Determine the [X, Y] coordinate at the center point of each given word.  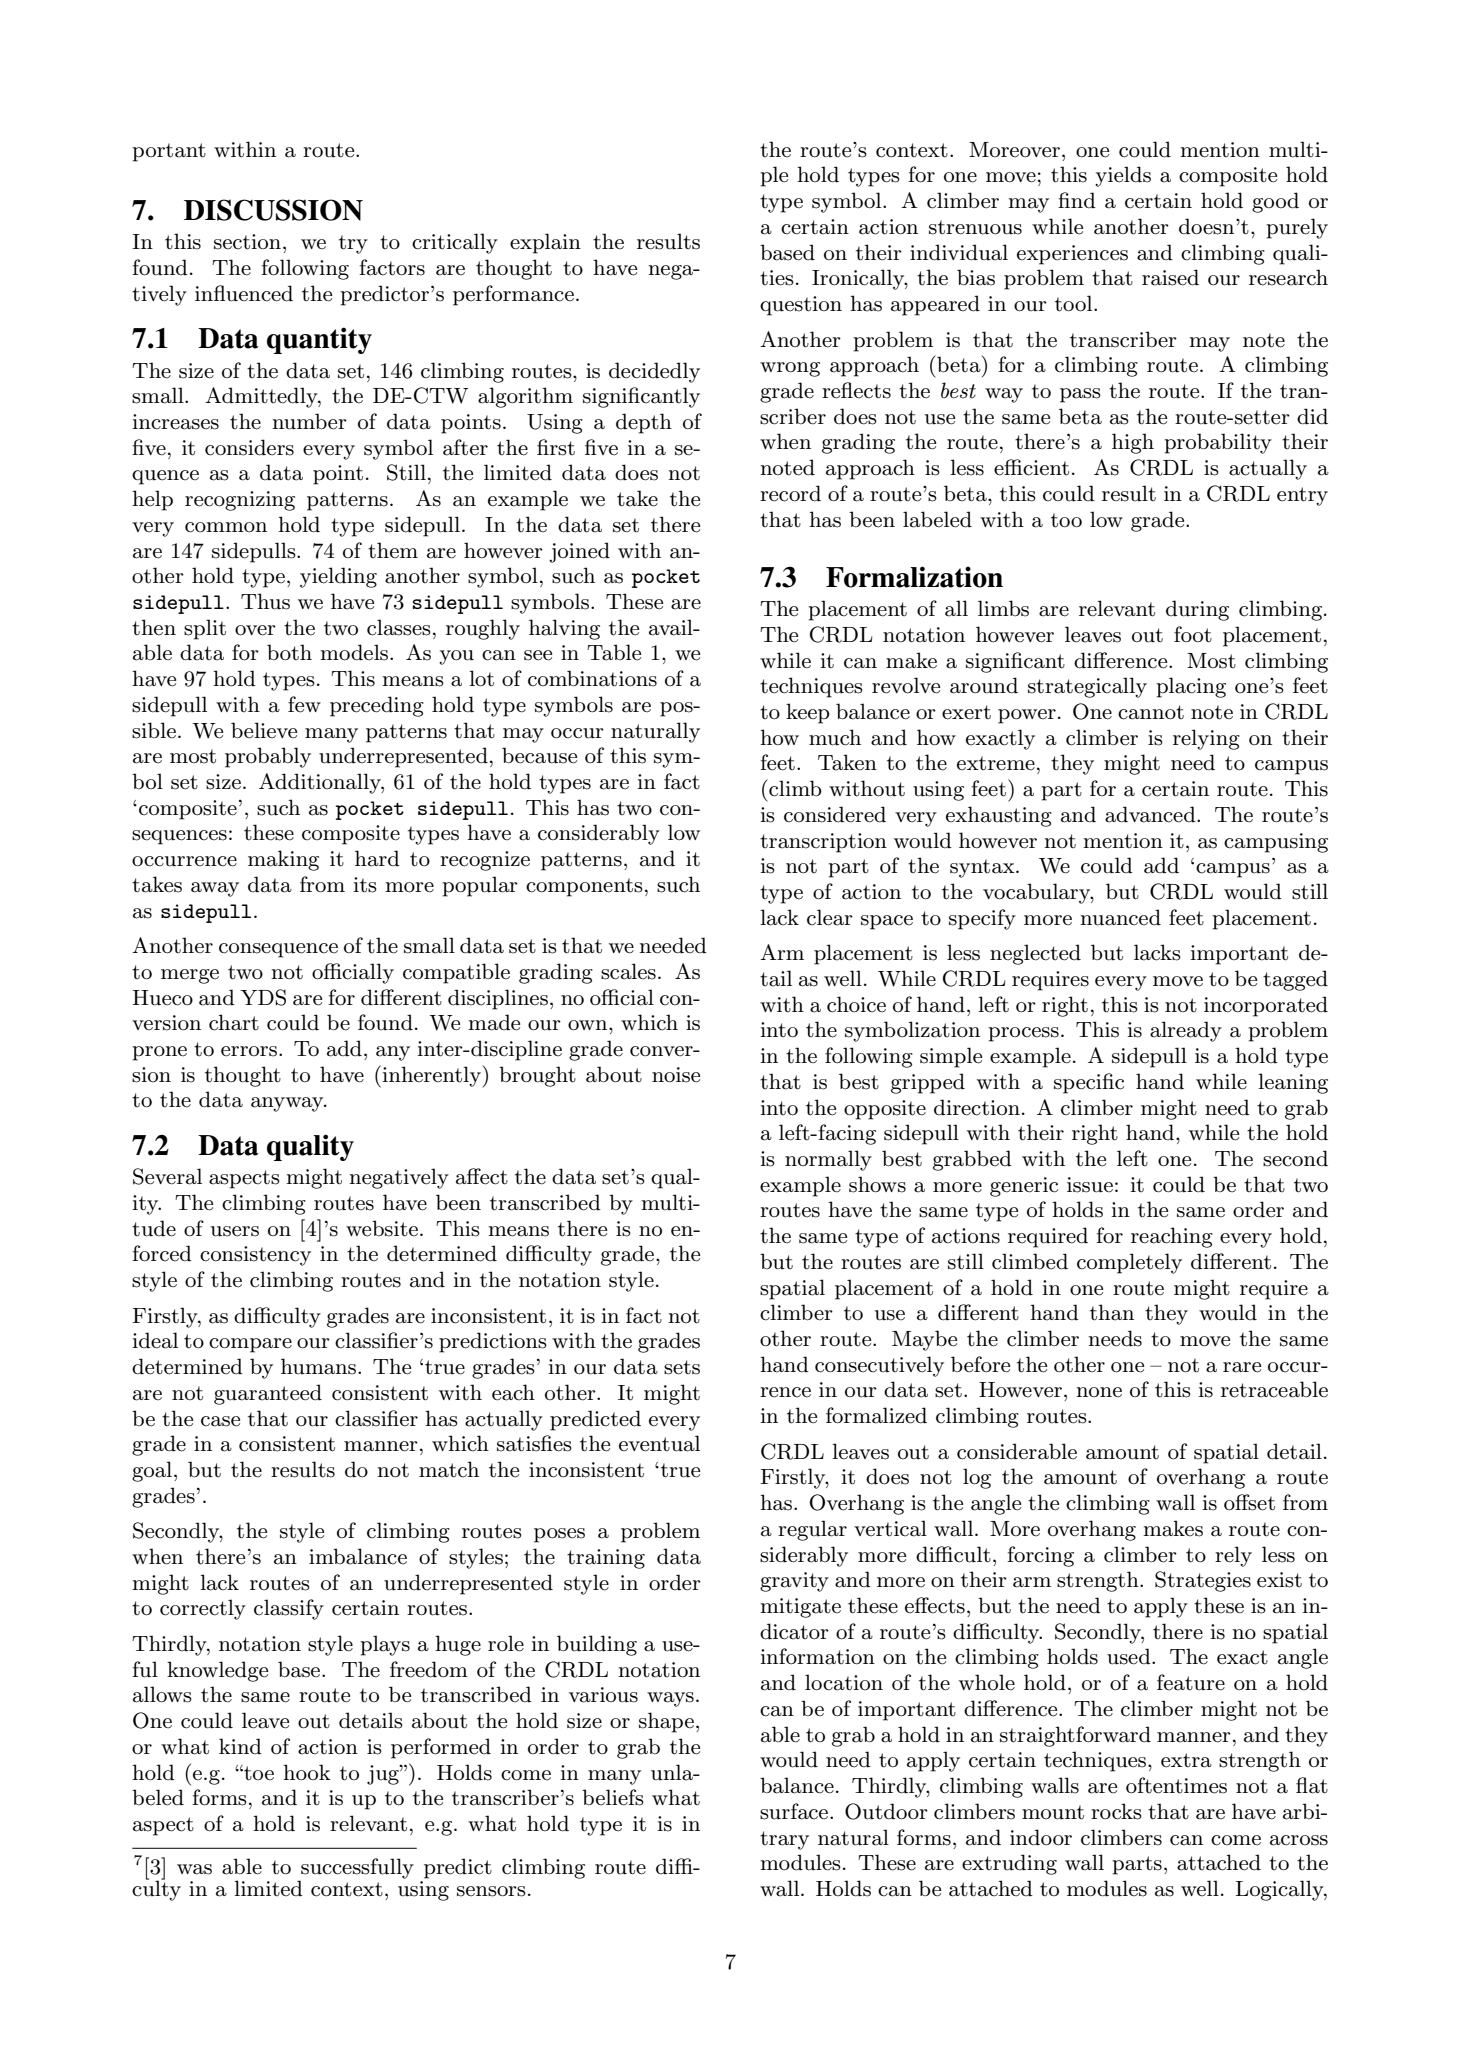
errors [249, 1051]
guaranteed [268, 1394]
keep [808, 713]
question [801, 306]
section [247, 242]
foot [1193, 634]
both [289, 652]
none [1099, 1392]
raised [1170, 277]
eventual [659, 1443]
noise [676, 1075]
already [1186, 1031]
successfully [356, 1869]
